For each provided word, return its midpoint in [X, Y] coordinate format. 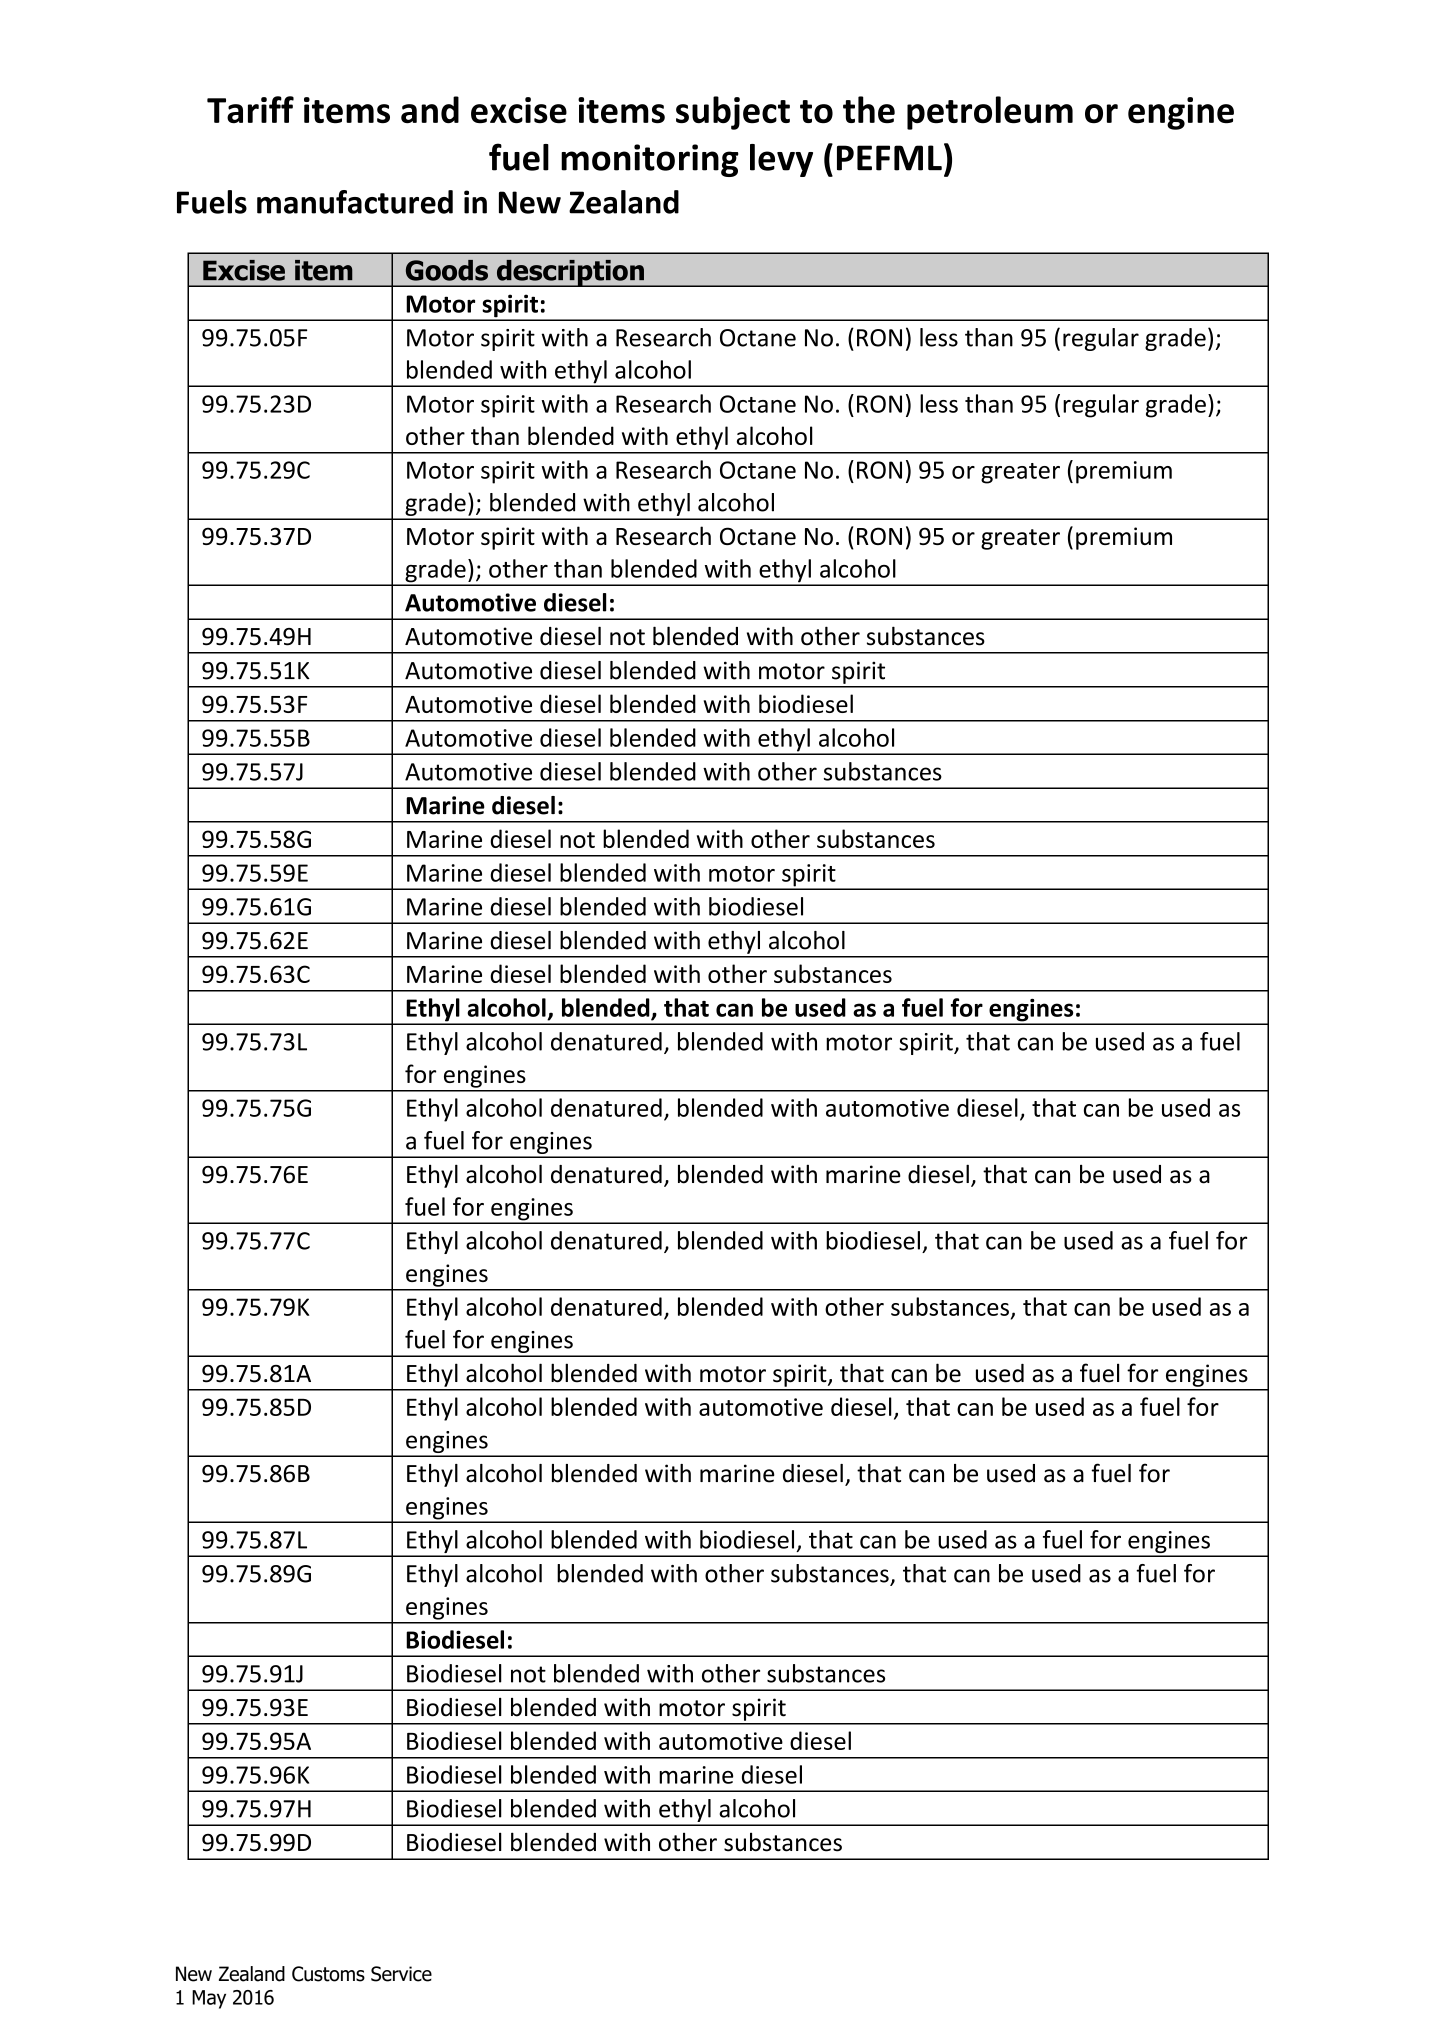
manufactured [355, 202]
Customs [328, 1974]
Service [401, 1974]
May [209, 1999]
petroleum [990, 113]
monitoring [650, 160]
